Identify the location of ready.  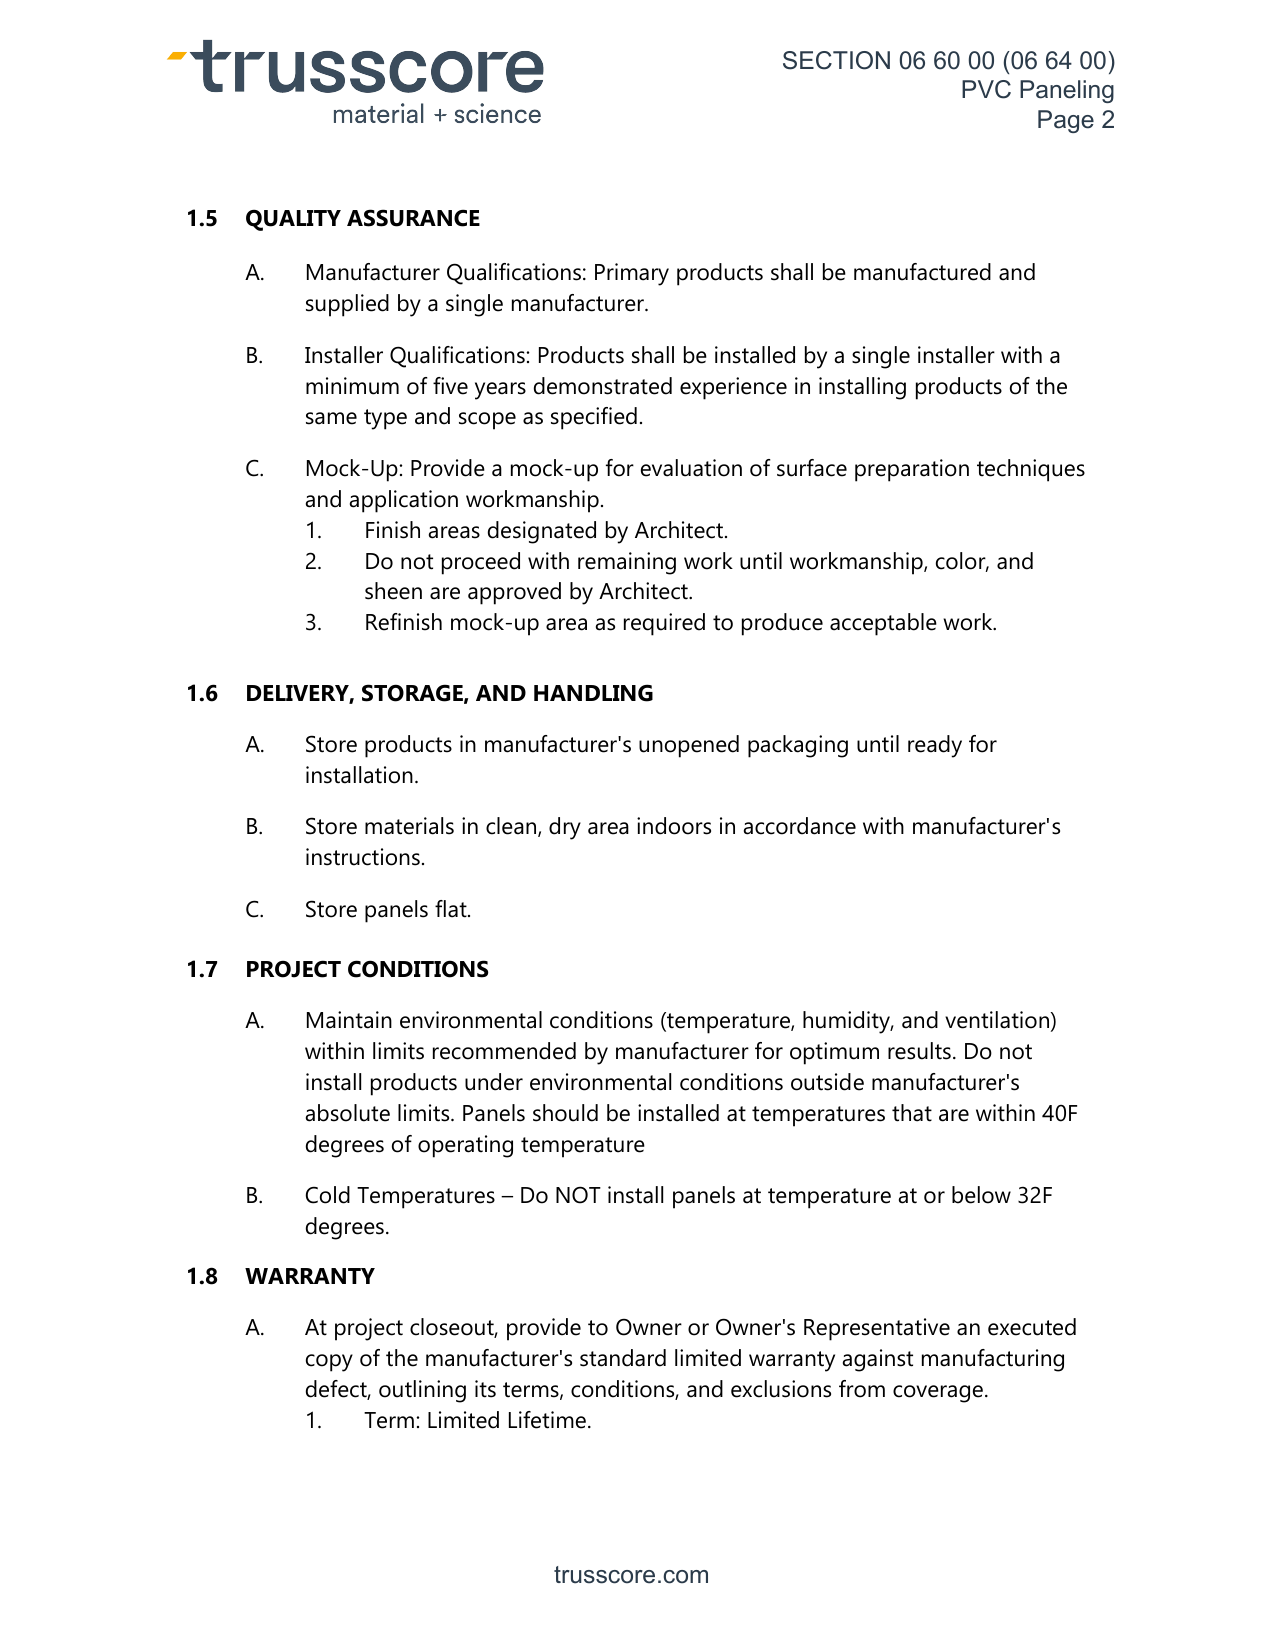
(935, 746).
